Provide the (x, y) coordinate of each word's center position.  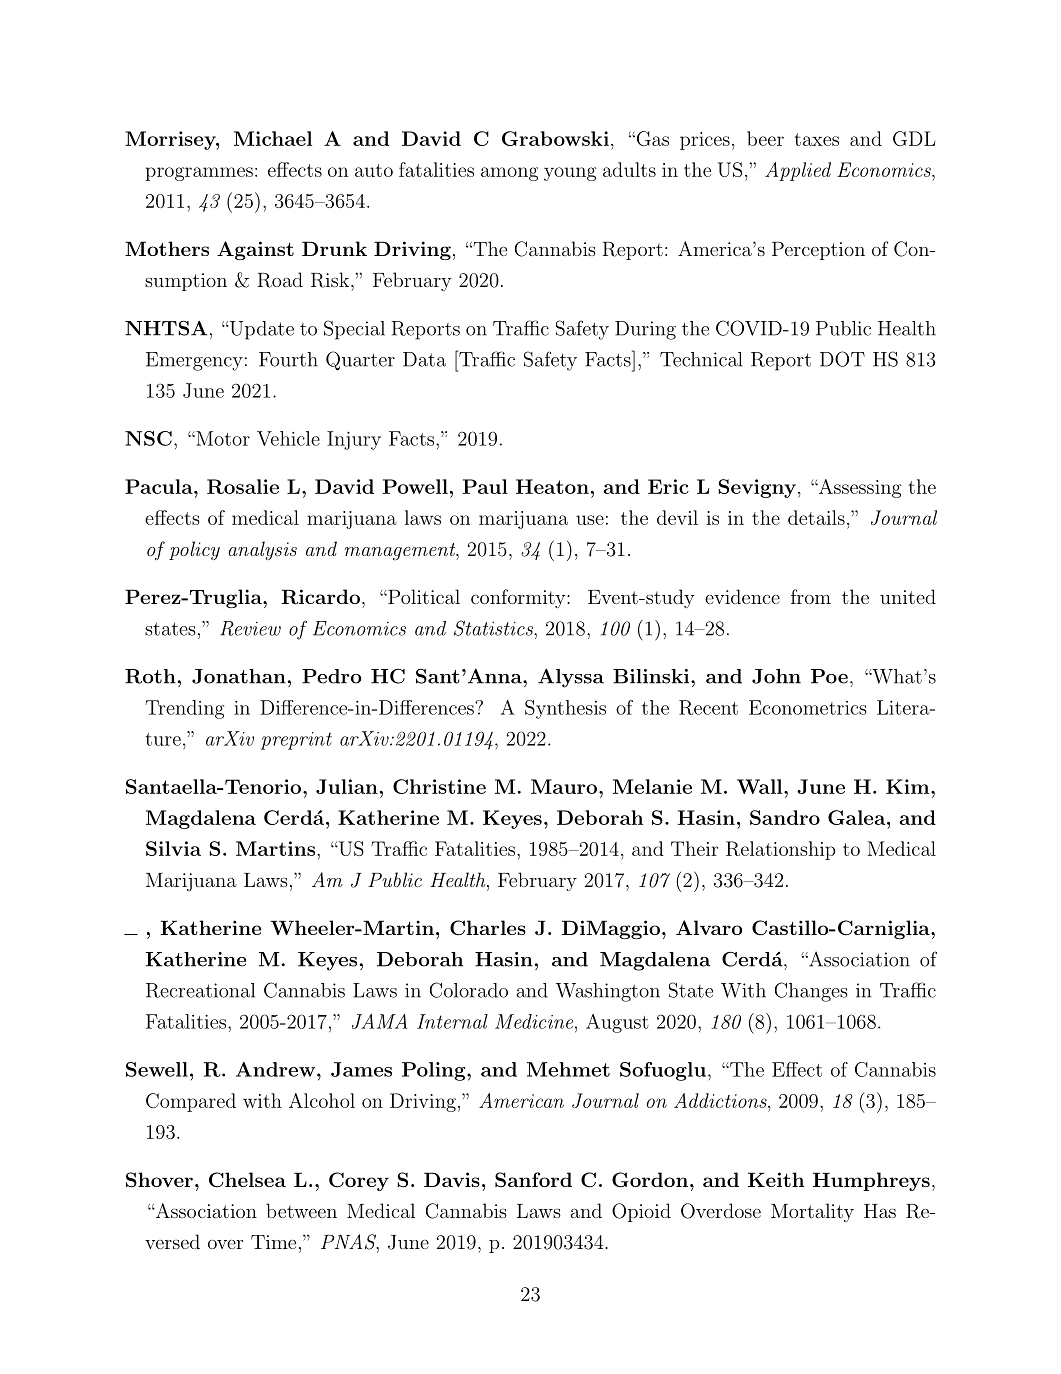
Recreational (200, 990)
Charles (488, 928)
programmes (199, 174)
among (509, 174)
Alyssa (571, 678)
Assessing (859, 488)
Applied (798, 171)
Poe (829, 676)
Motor (222, 438)
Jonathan (239, 676)
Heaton (552, 486)
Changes (811, 992)
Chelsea (247, 1180)
